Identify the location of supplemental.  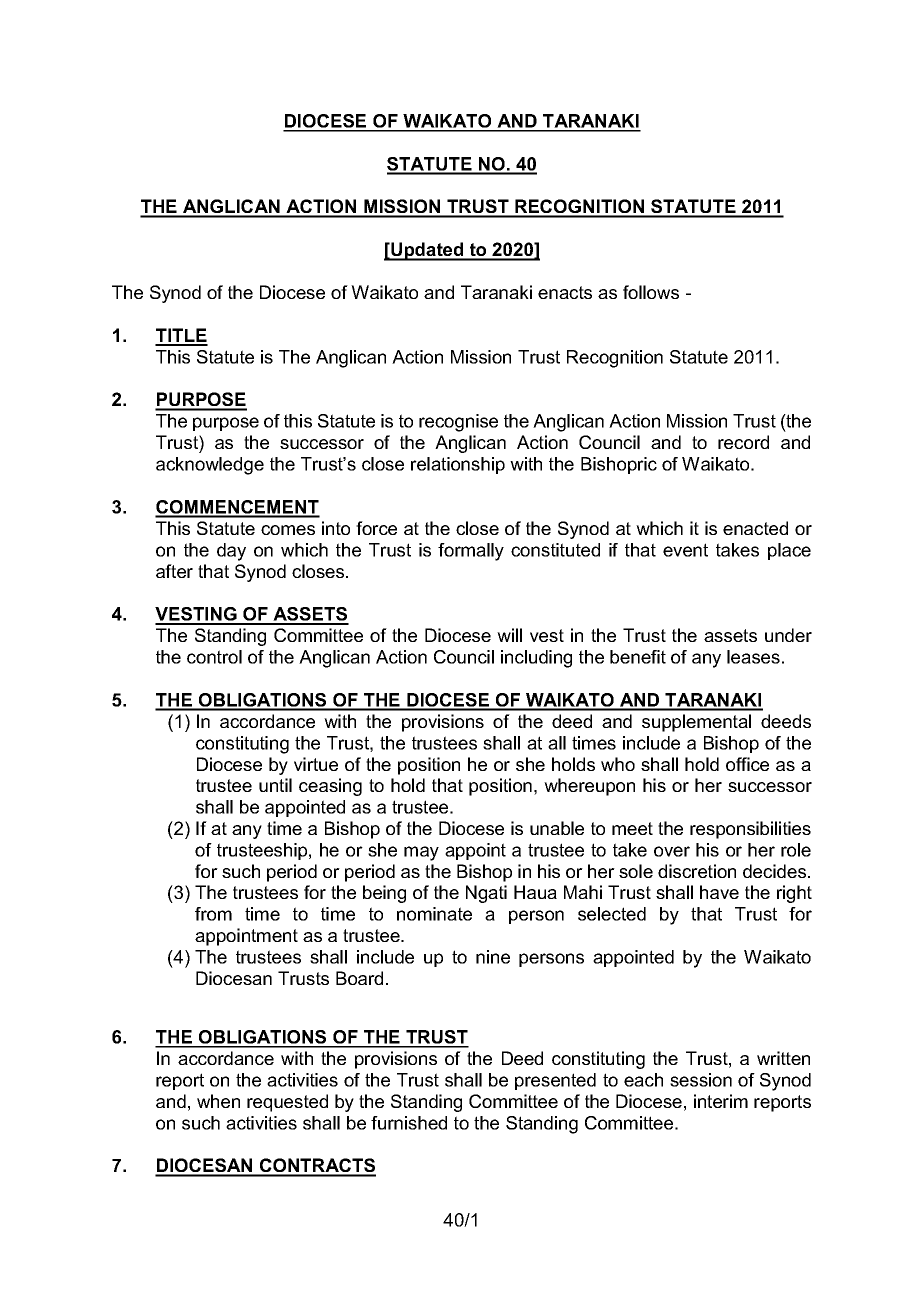
(696, 723).
